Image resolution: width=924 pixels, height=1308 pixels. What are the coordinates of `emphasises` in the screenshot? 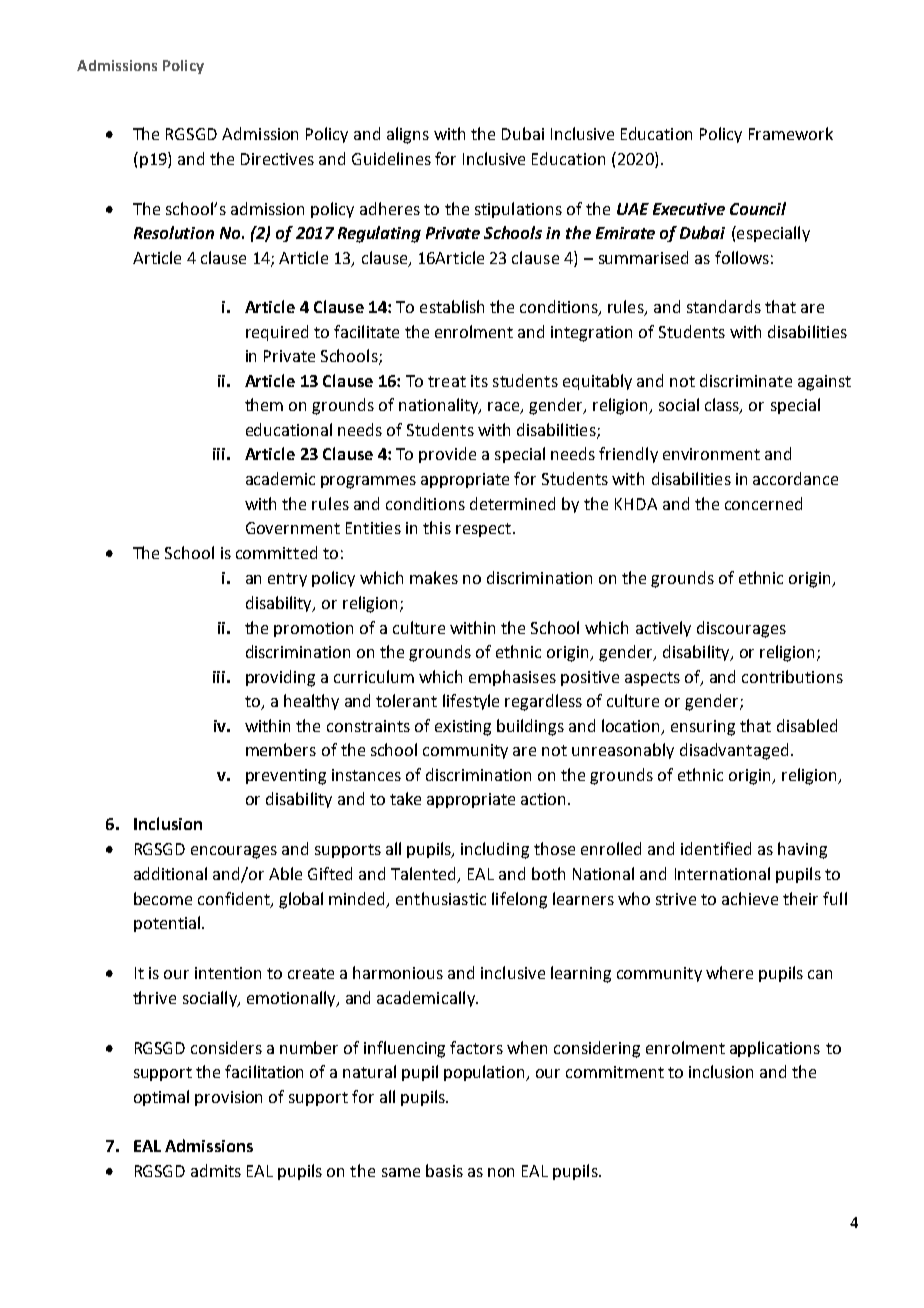 It's located at (512, 678).
